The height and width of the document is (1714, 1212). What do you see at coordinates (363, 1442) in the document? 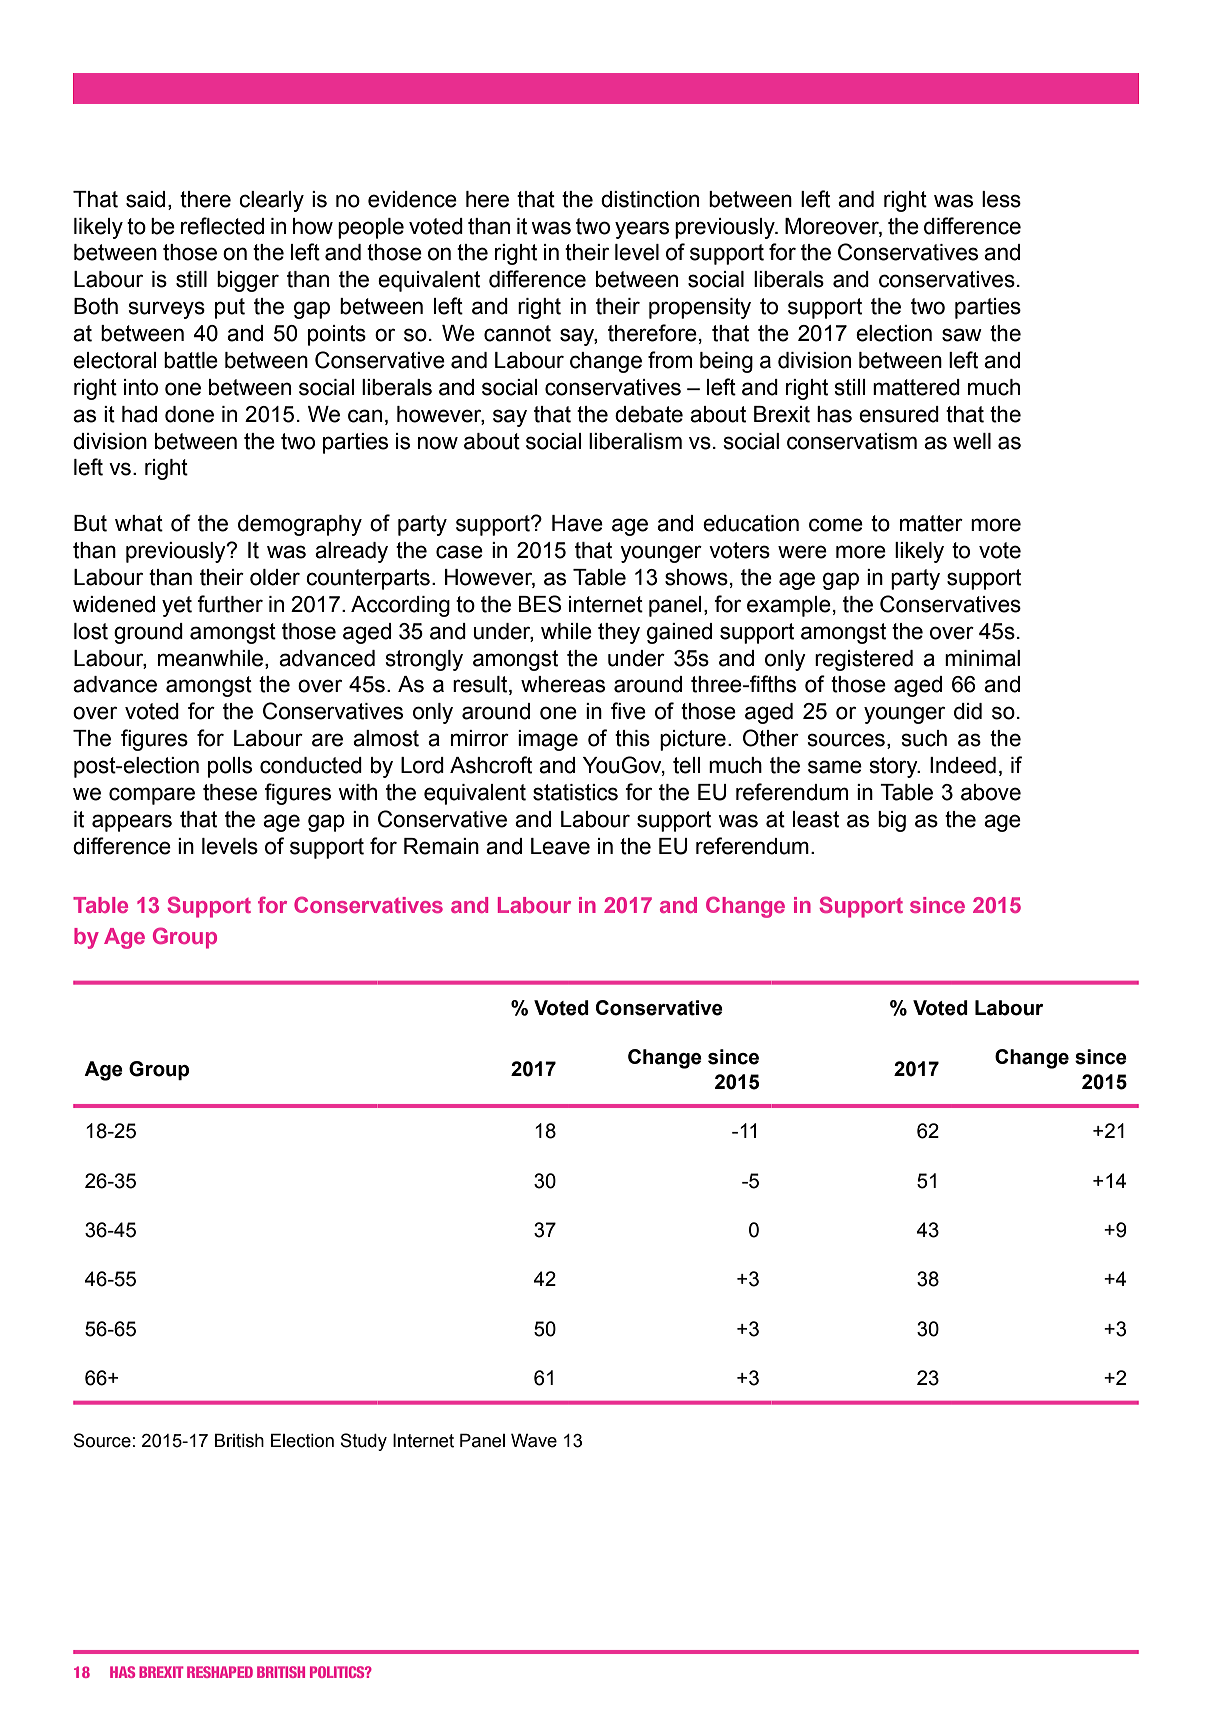
I see `Study` at bounding box center [363, 1442].
